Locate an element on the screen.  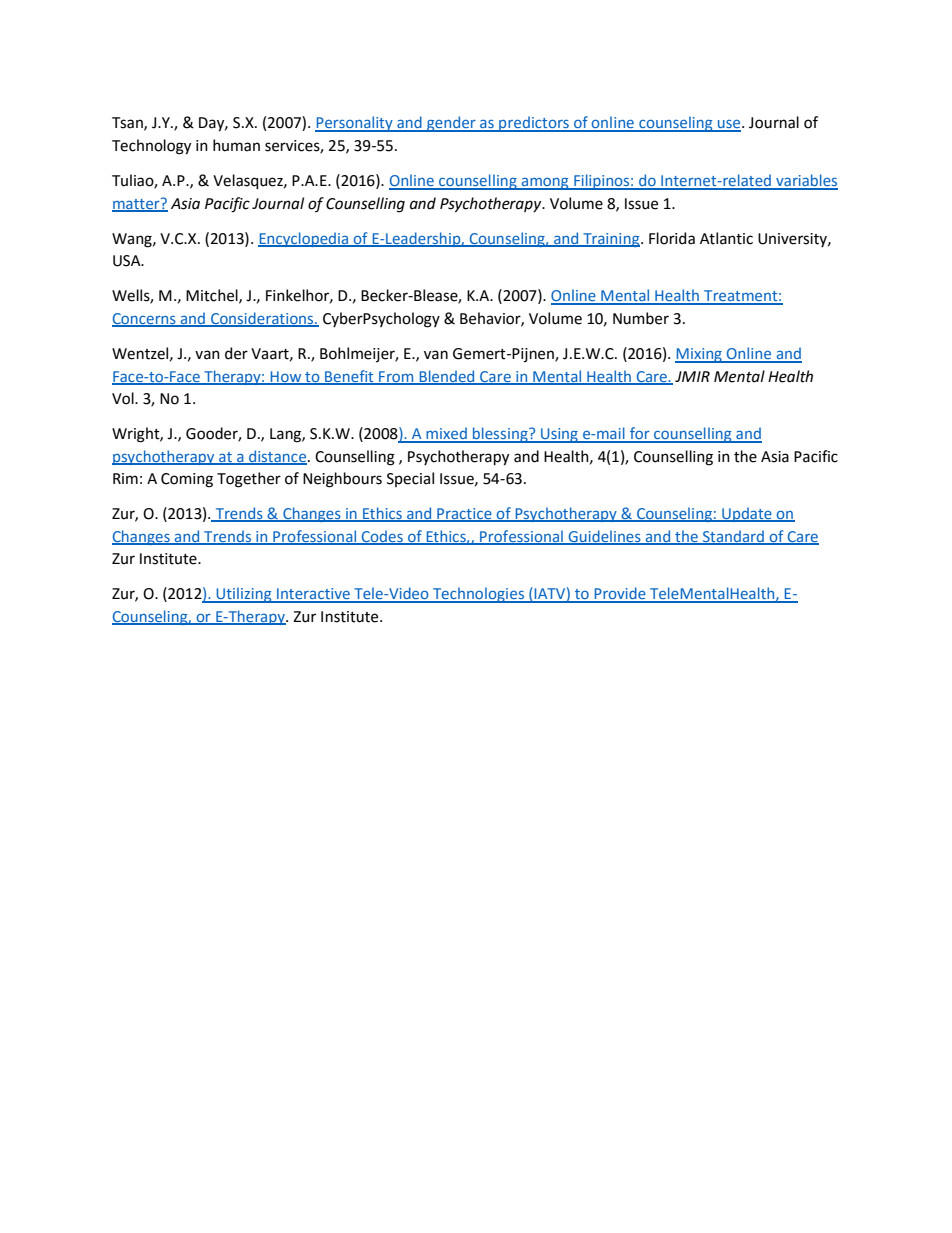
variables is located at coordinates (806, 181).
